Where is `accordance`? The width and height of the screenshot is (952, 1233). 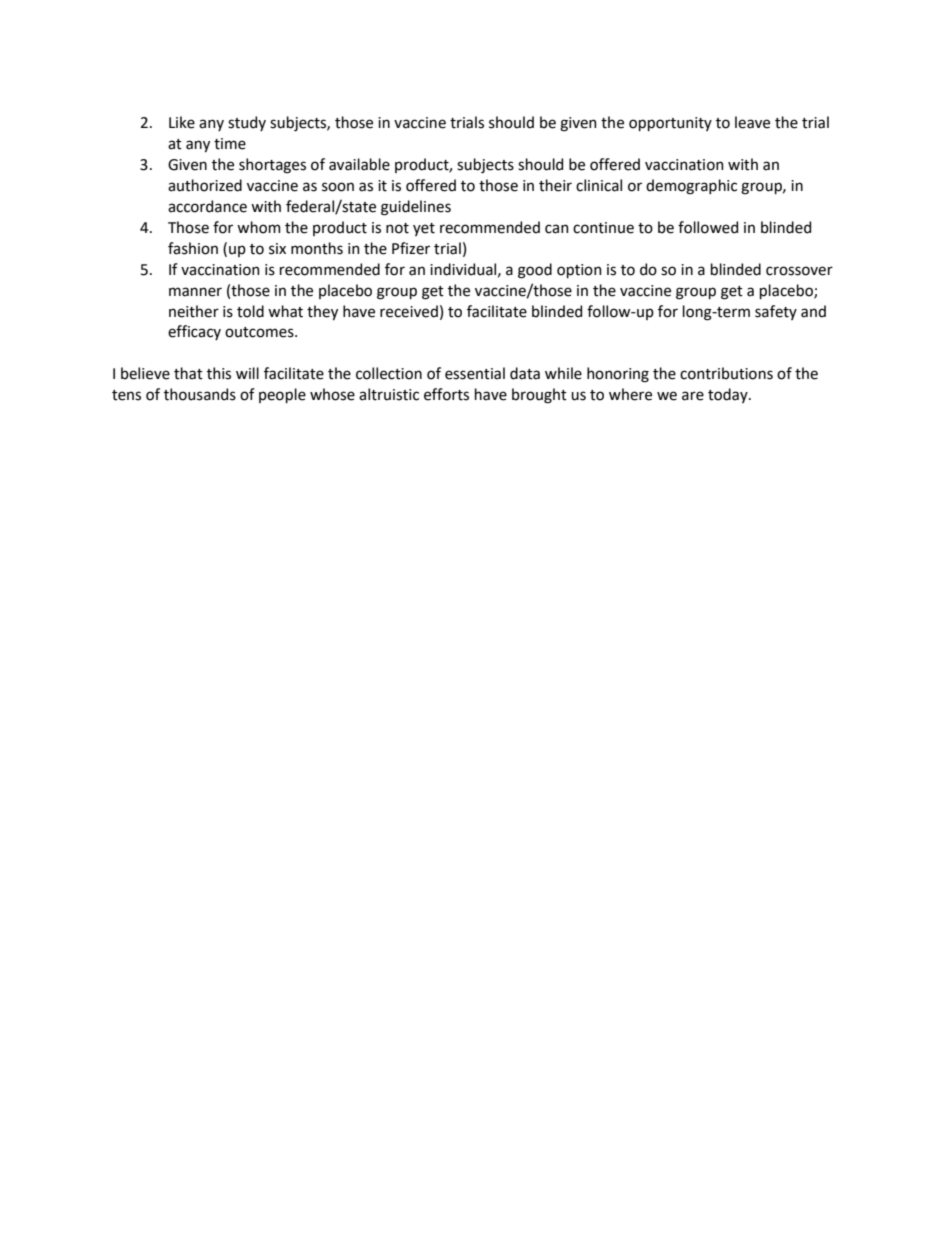 accordance is located at coordinates (207, 206).
